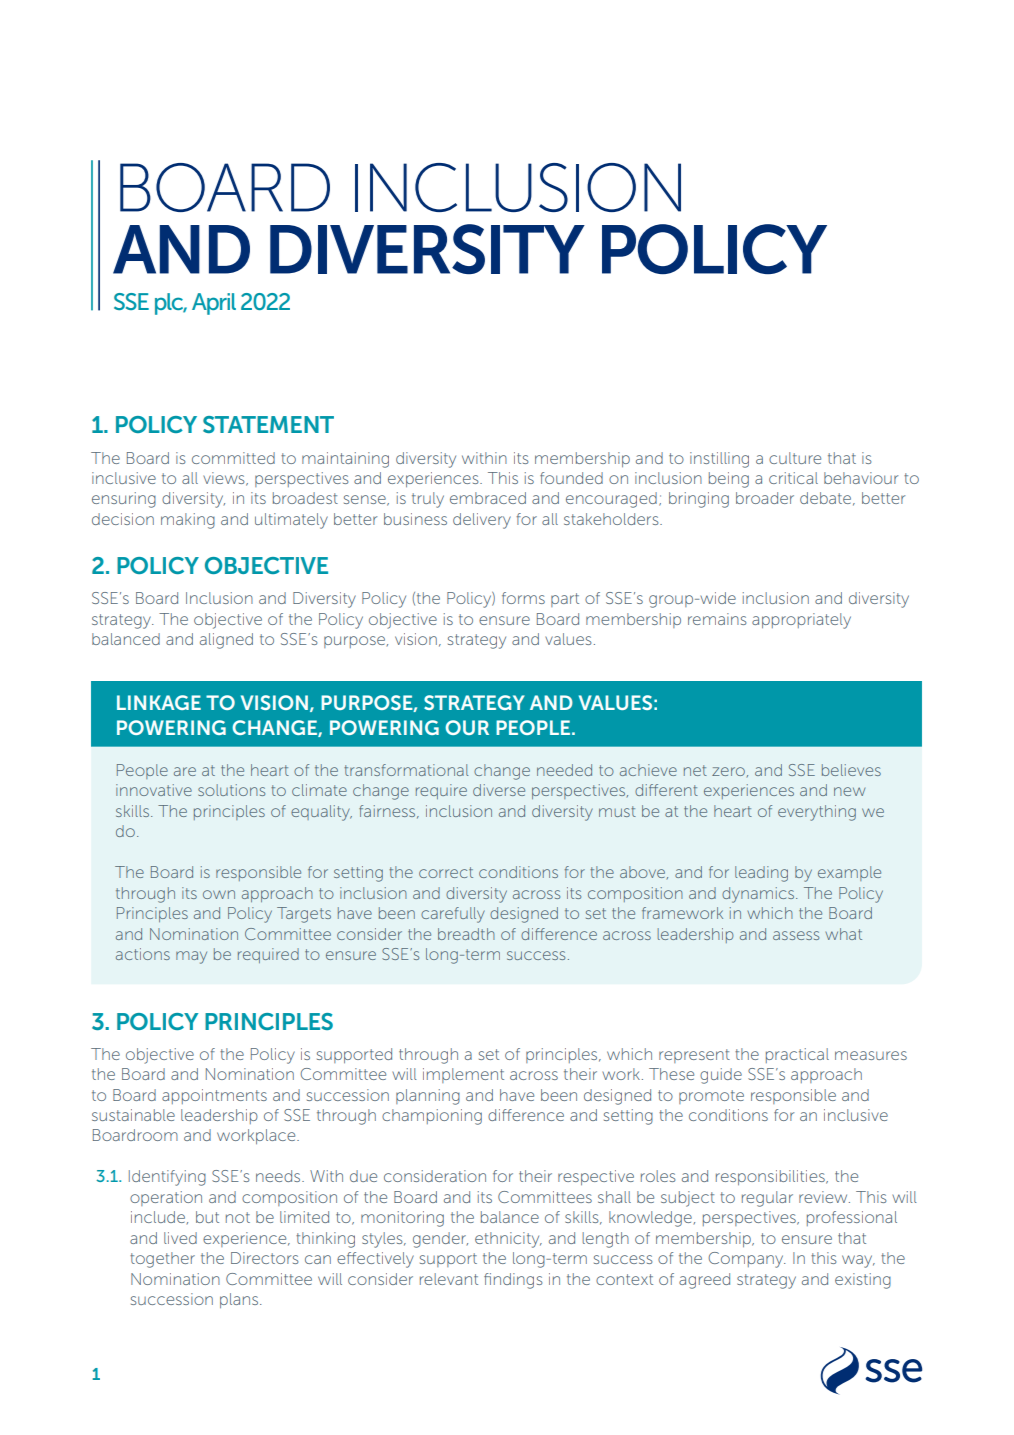 This image has width=1014, height=1435. Describe the element at coordinates (795, 458) in the image. I see `culture` at that location.
